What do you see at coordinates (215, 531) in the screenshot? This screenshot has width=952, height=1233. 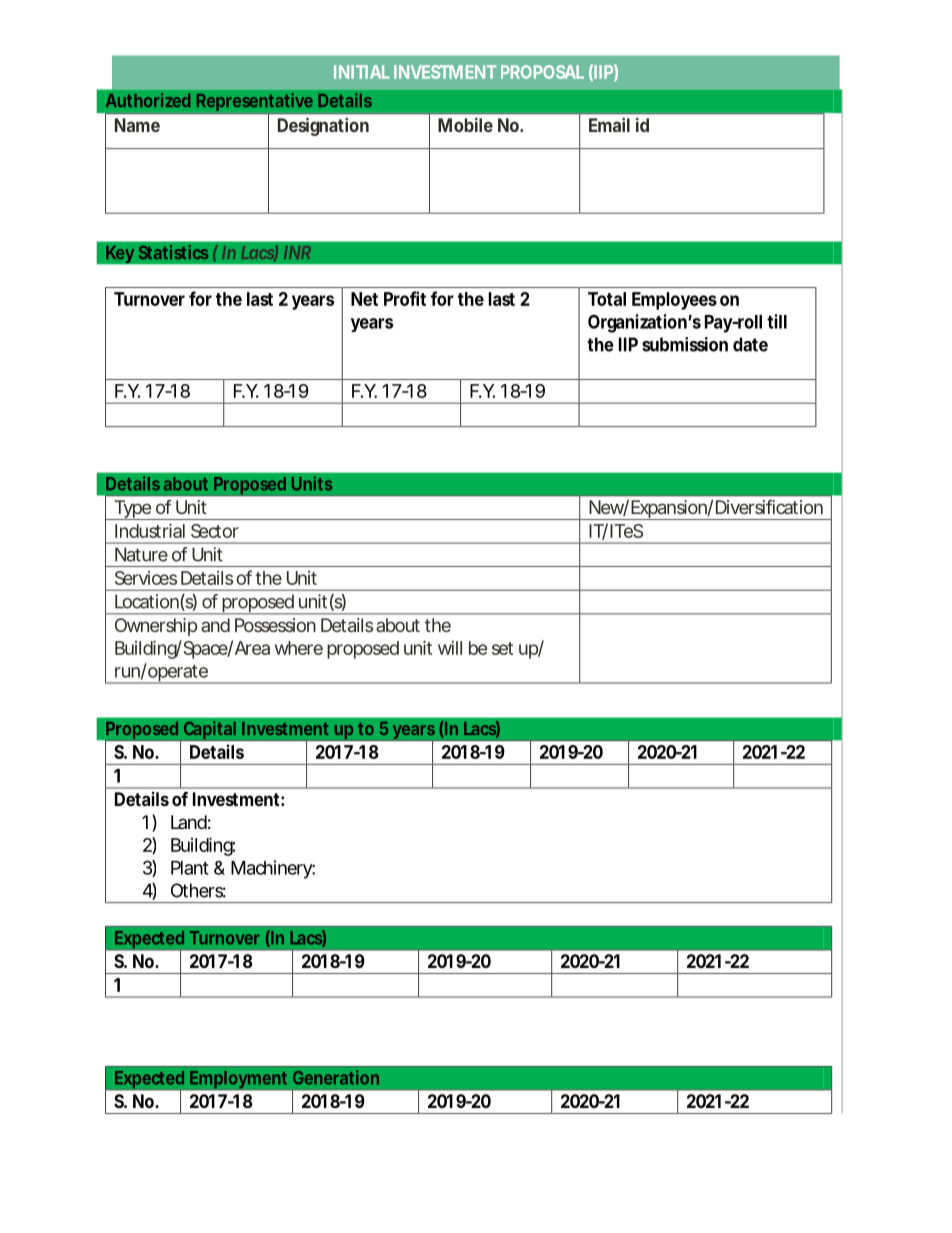 I see `Sector` at bounding box center [215, 531].
